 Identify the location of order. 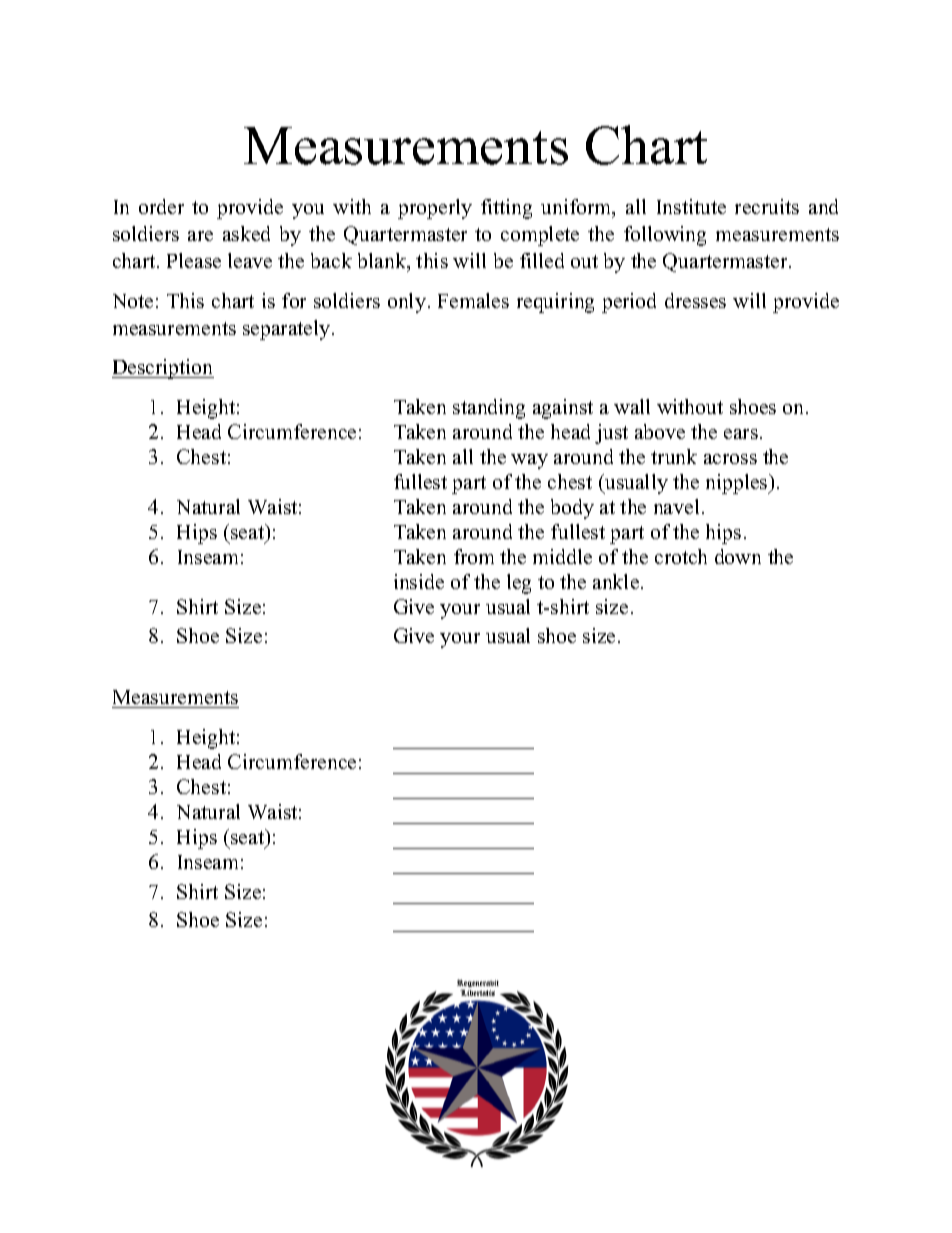
(161, 206).
